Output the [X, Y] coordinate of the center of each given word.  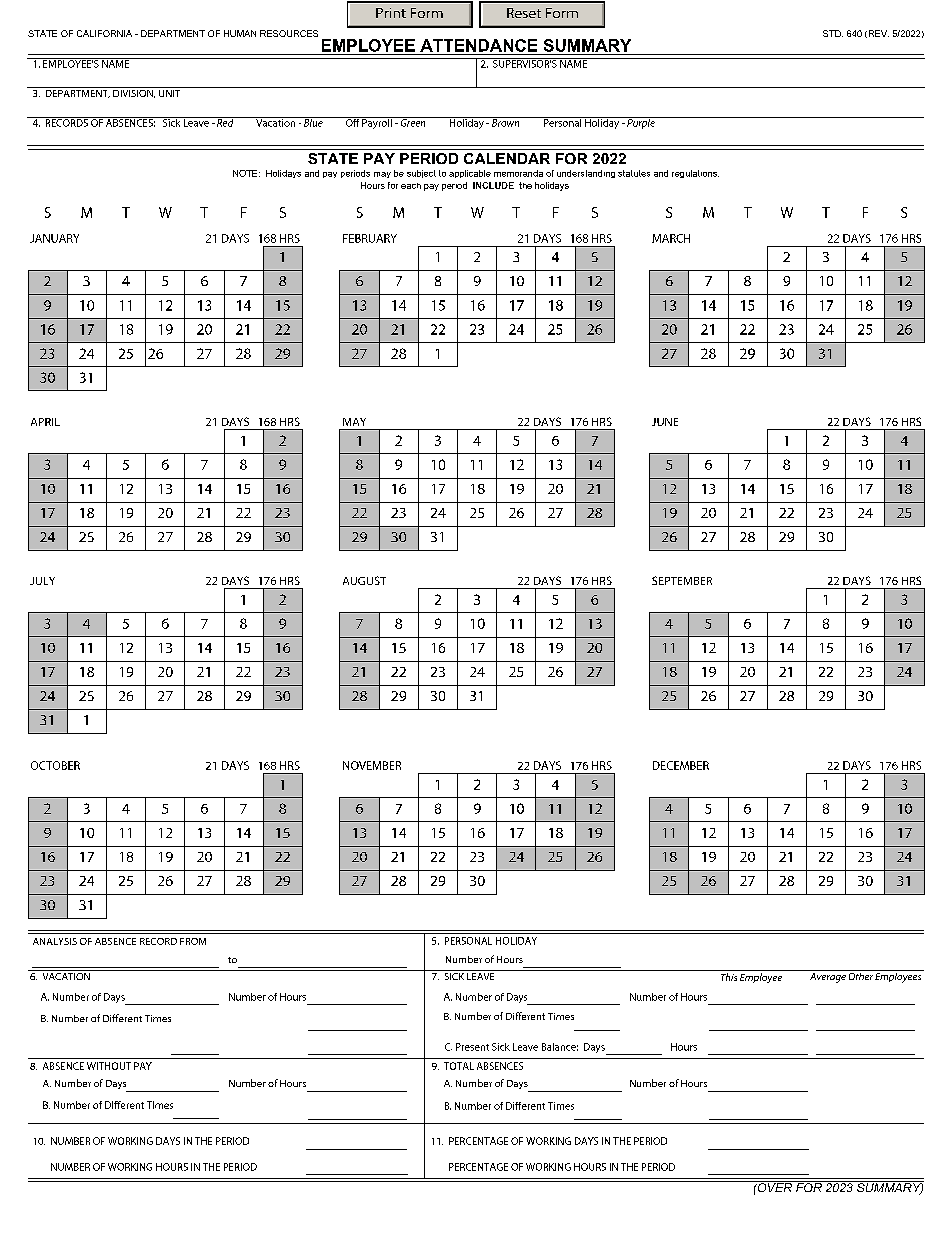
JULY [42, 581]
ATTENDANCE [478, 45]
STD [833, 33]
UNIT [170, 92]
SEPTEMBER [682, 580]
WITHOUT [109, 1066]
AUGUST [364, 580]
